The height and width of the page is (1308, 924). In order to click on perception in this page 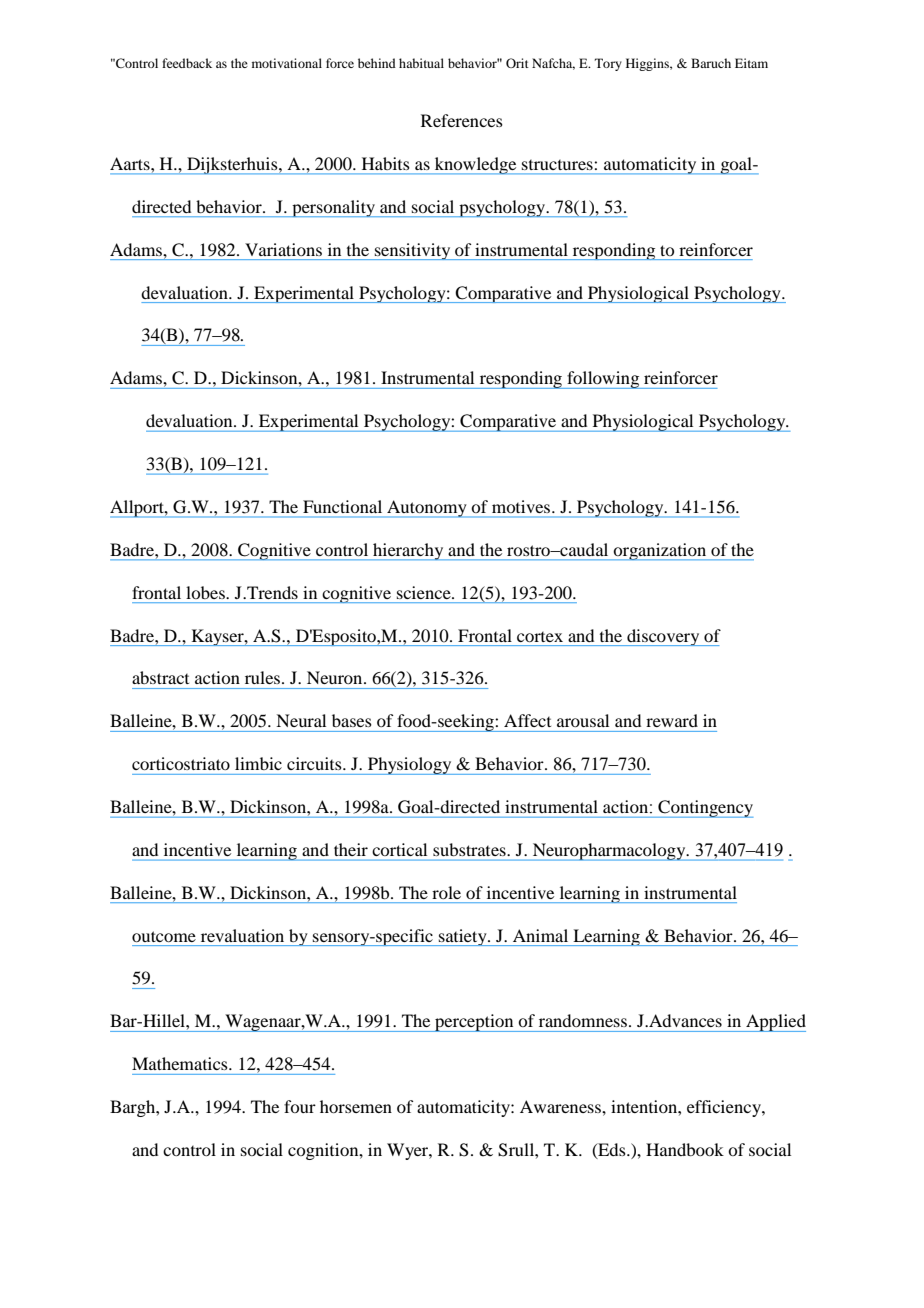, I will do `click(474, 1023)`.
